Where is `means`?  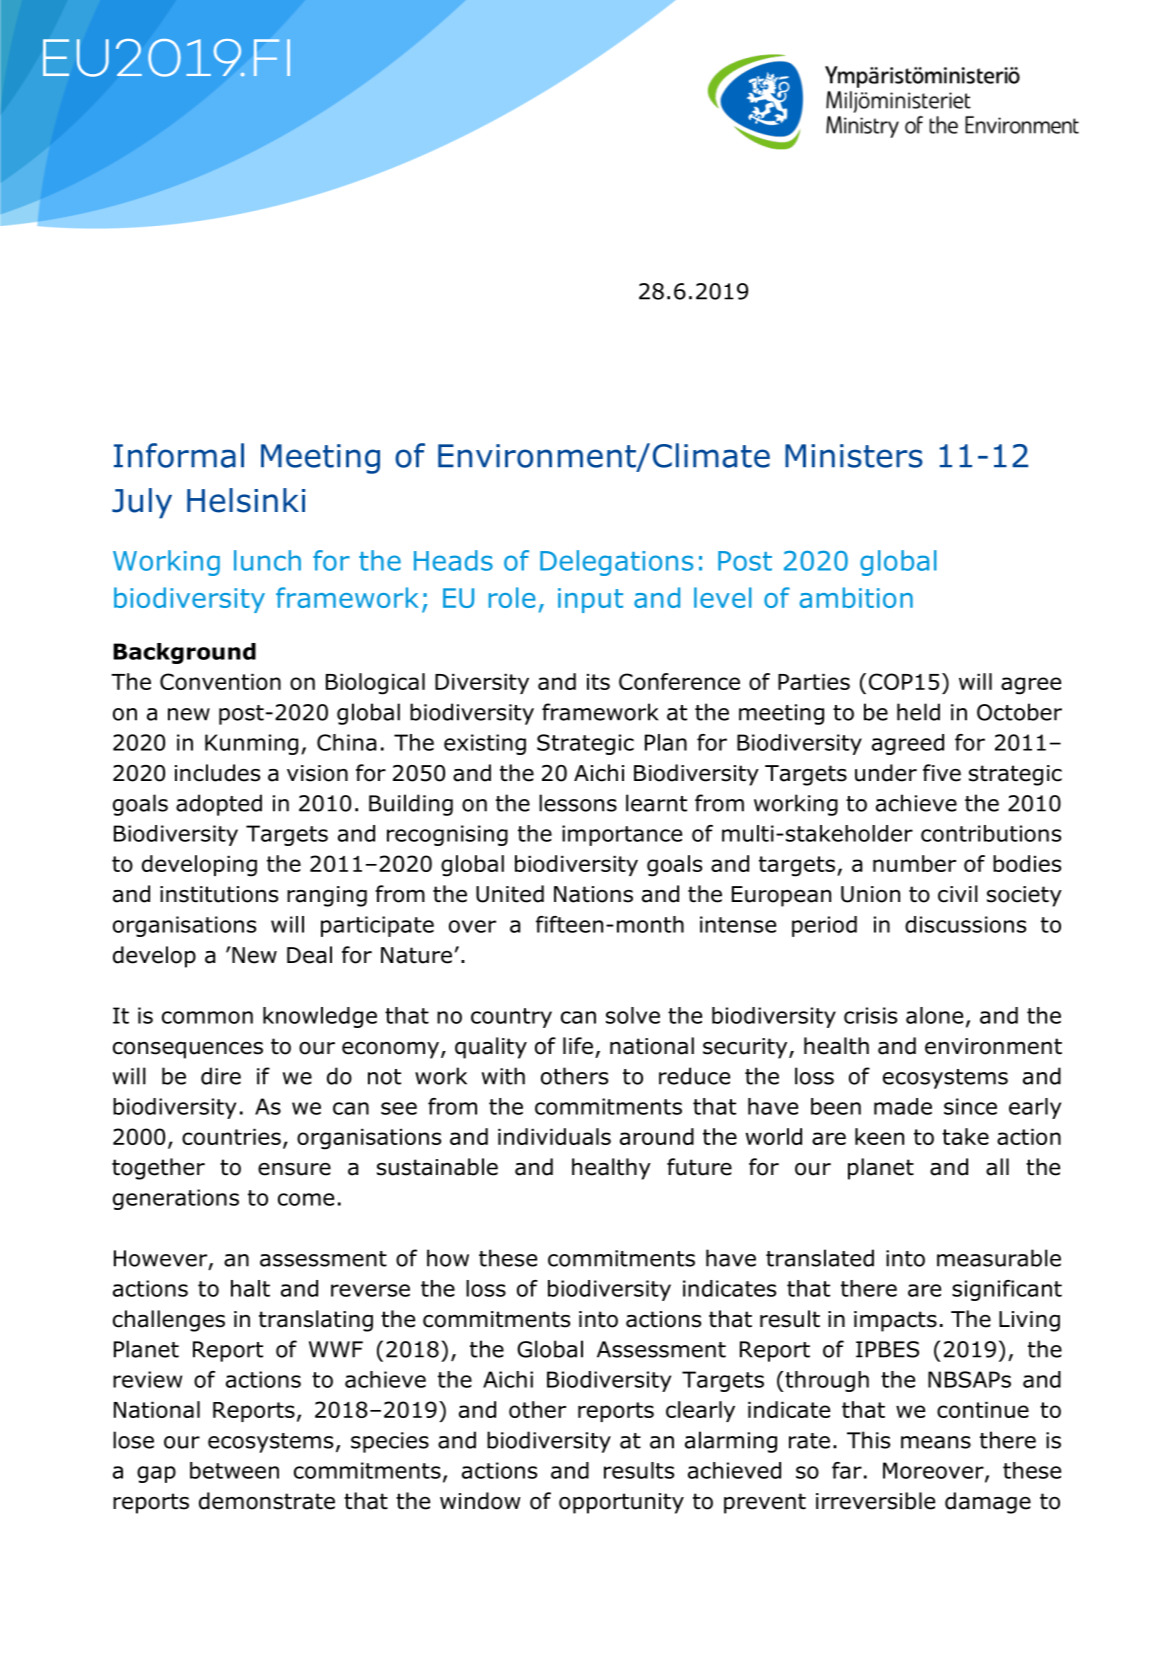 means is located at coordinates (936, 1442).
